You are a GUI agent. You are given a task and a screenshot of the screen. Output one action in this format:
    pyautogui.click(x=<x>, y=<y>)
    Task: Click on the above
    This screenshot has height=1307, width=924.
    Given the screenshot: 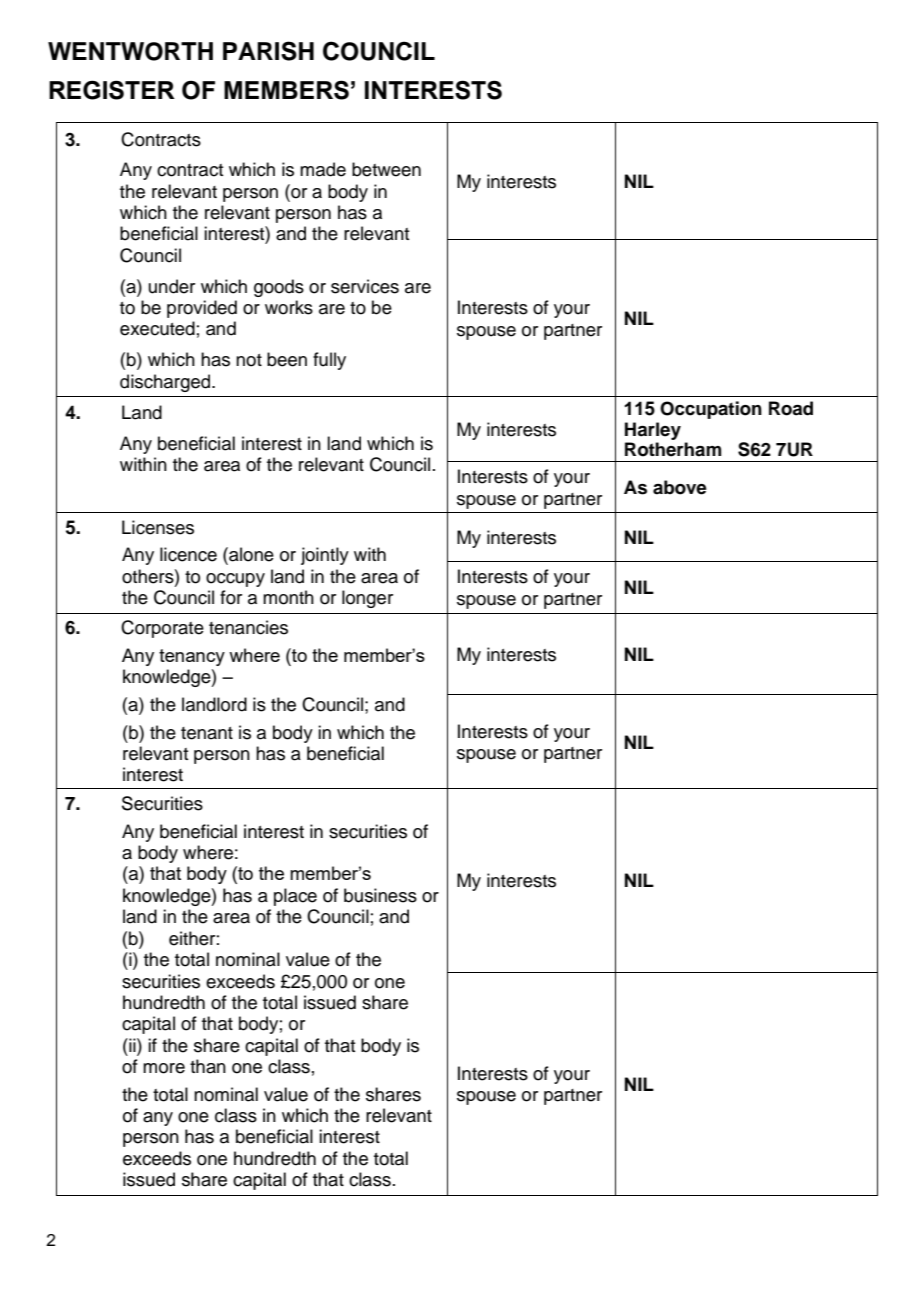 What is the action you would take?
    pyautogui.click(x=680, y=487)
